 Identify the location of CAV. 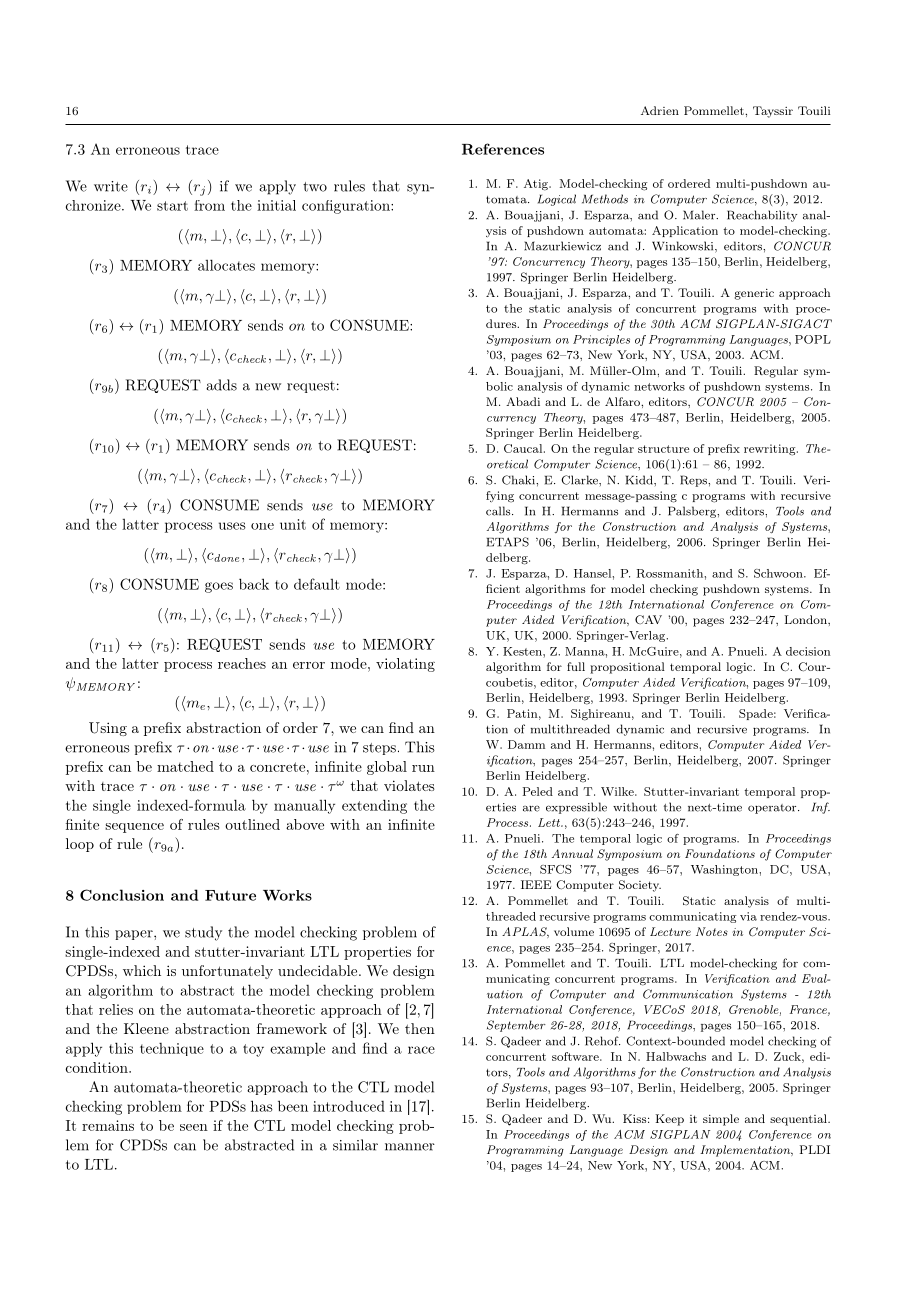
(648, 619).
